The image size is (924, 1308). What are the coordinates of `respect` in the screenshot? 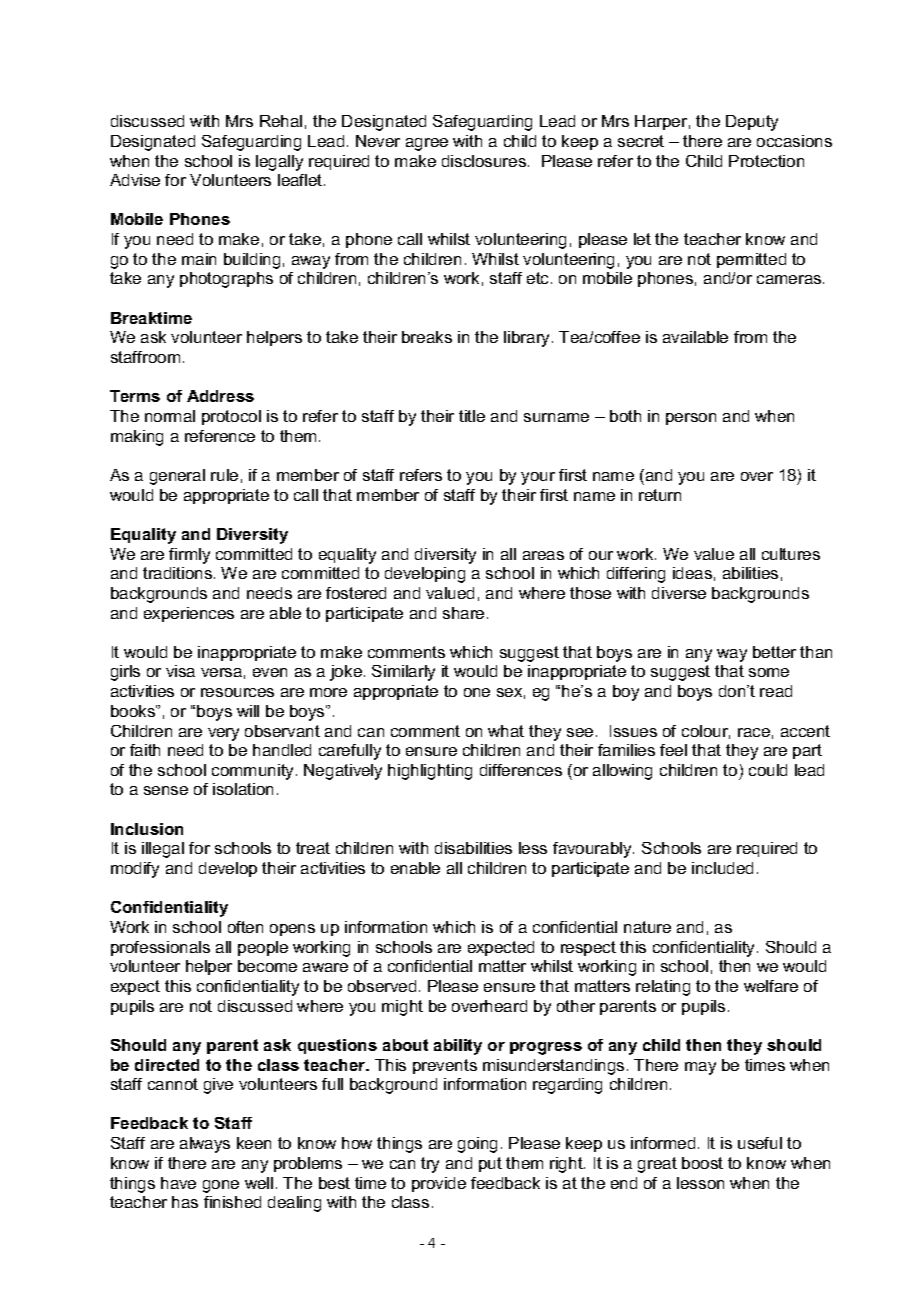 It's located at (588, 948).
